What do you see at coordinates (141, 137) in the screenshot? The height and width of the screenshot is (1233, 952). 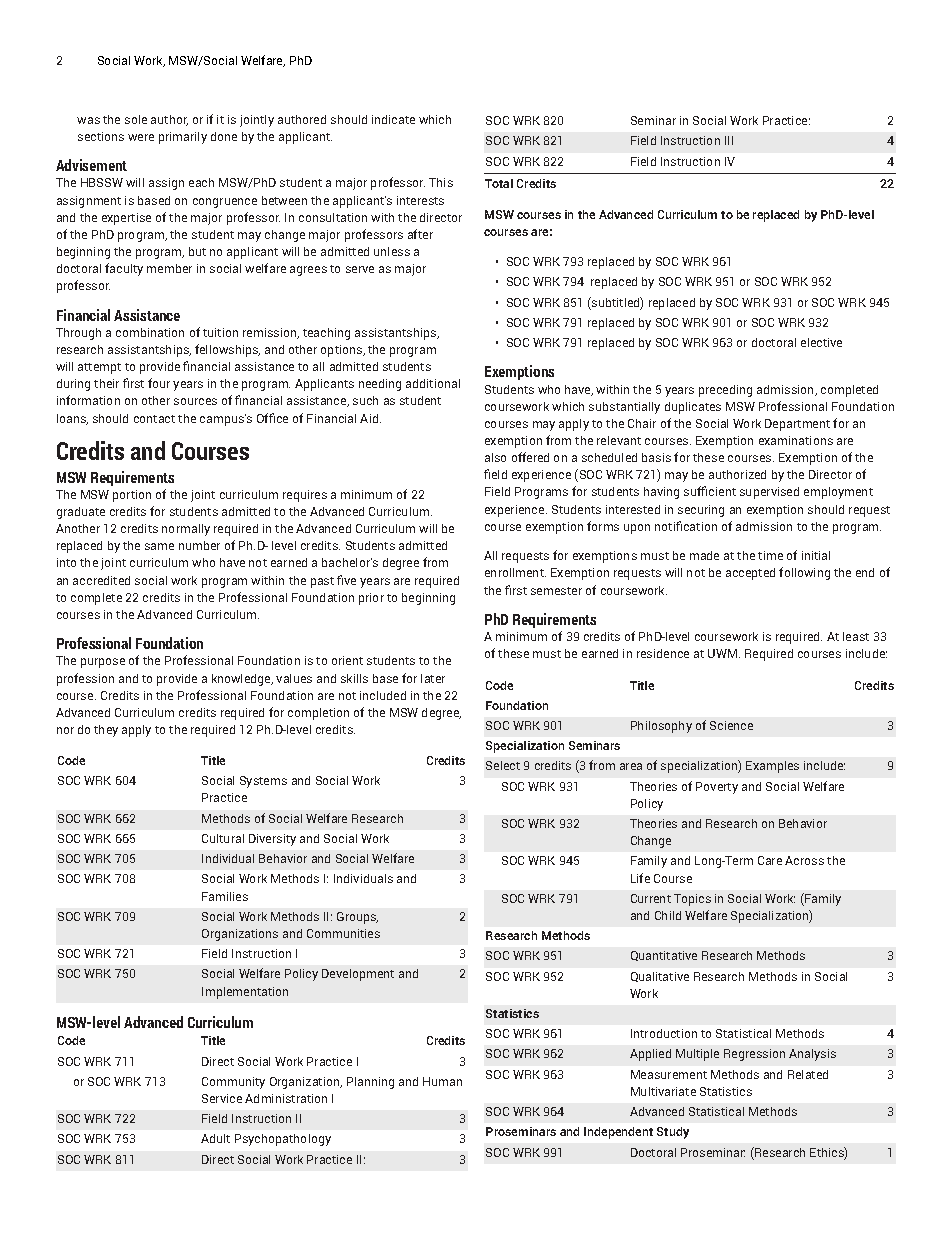 I see `were` at bounding box center [141, 137].
